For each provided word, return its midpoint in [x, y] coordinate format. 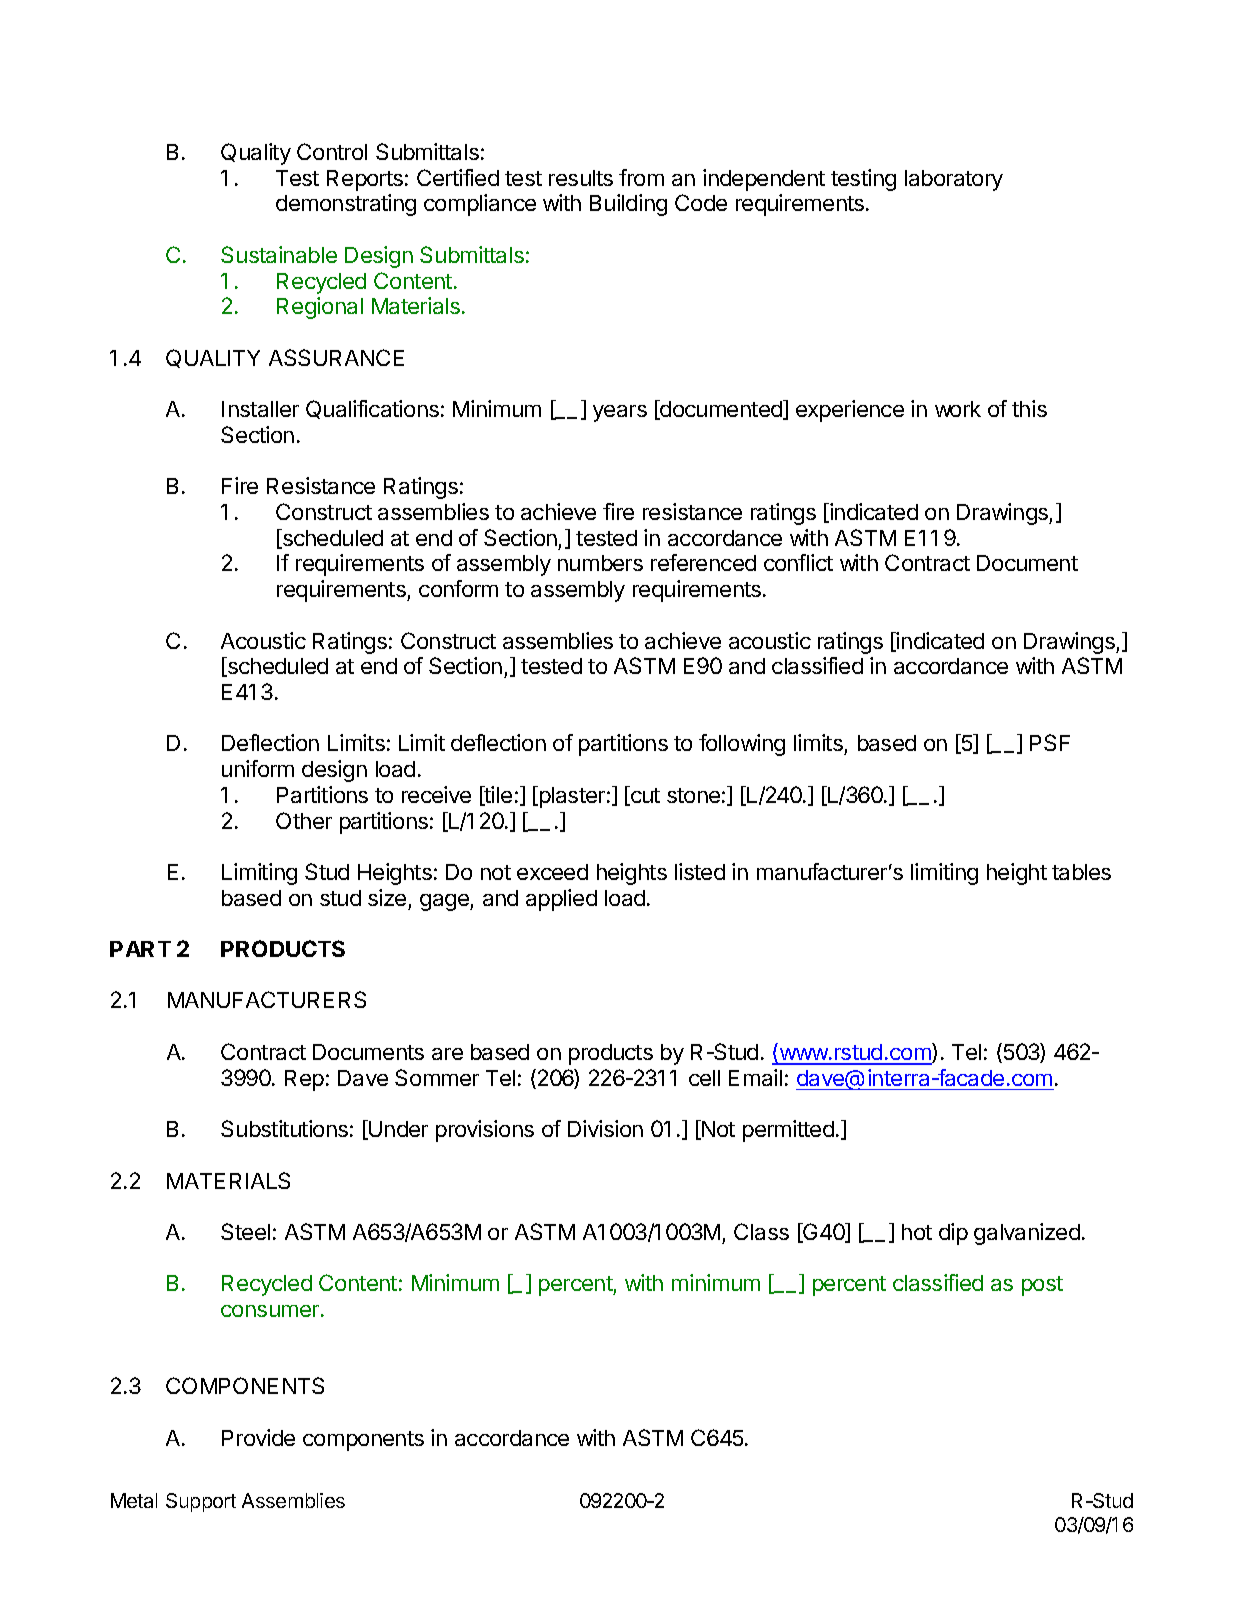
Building [628, 205]
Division [605, 1128]
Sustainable [279, 254]
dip [953, 1234]
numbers [600, 563]
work [958, 409]
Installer [260, 409]
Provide [258, 1437]
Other [304, 820]
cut [644, 796]
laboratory [954, 180]
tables [1081, 872]
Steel [245, 1231]
